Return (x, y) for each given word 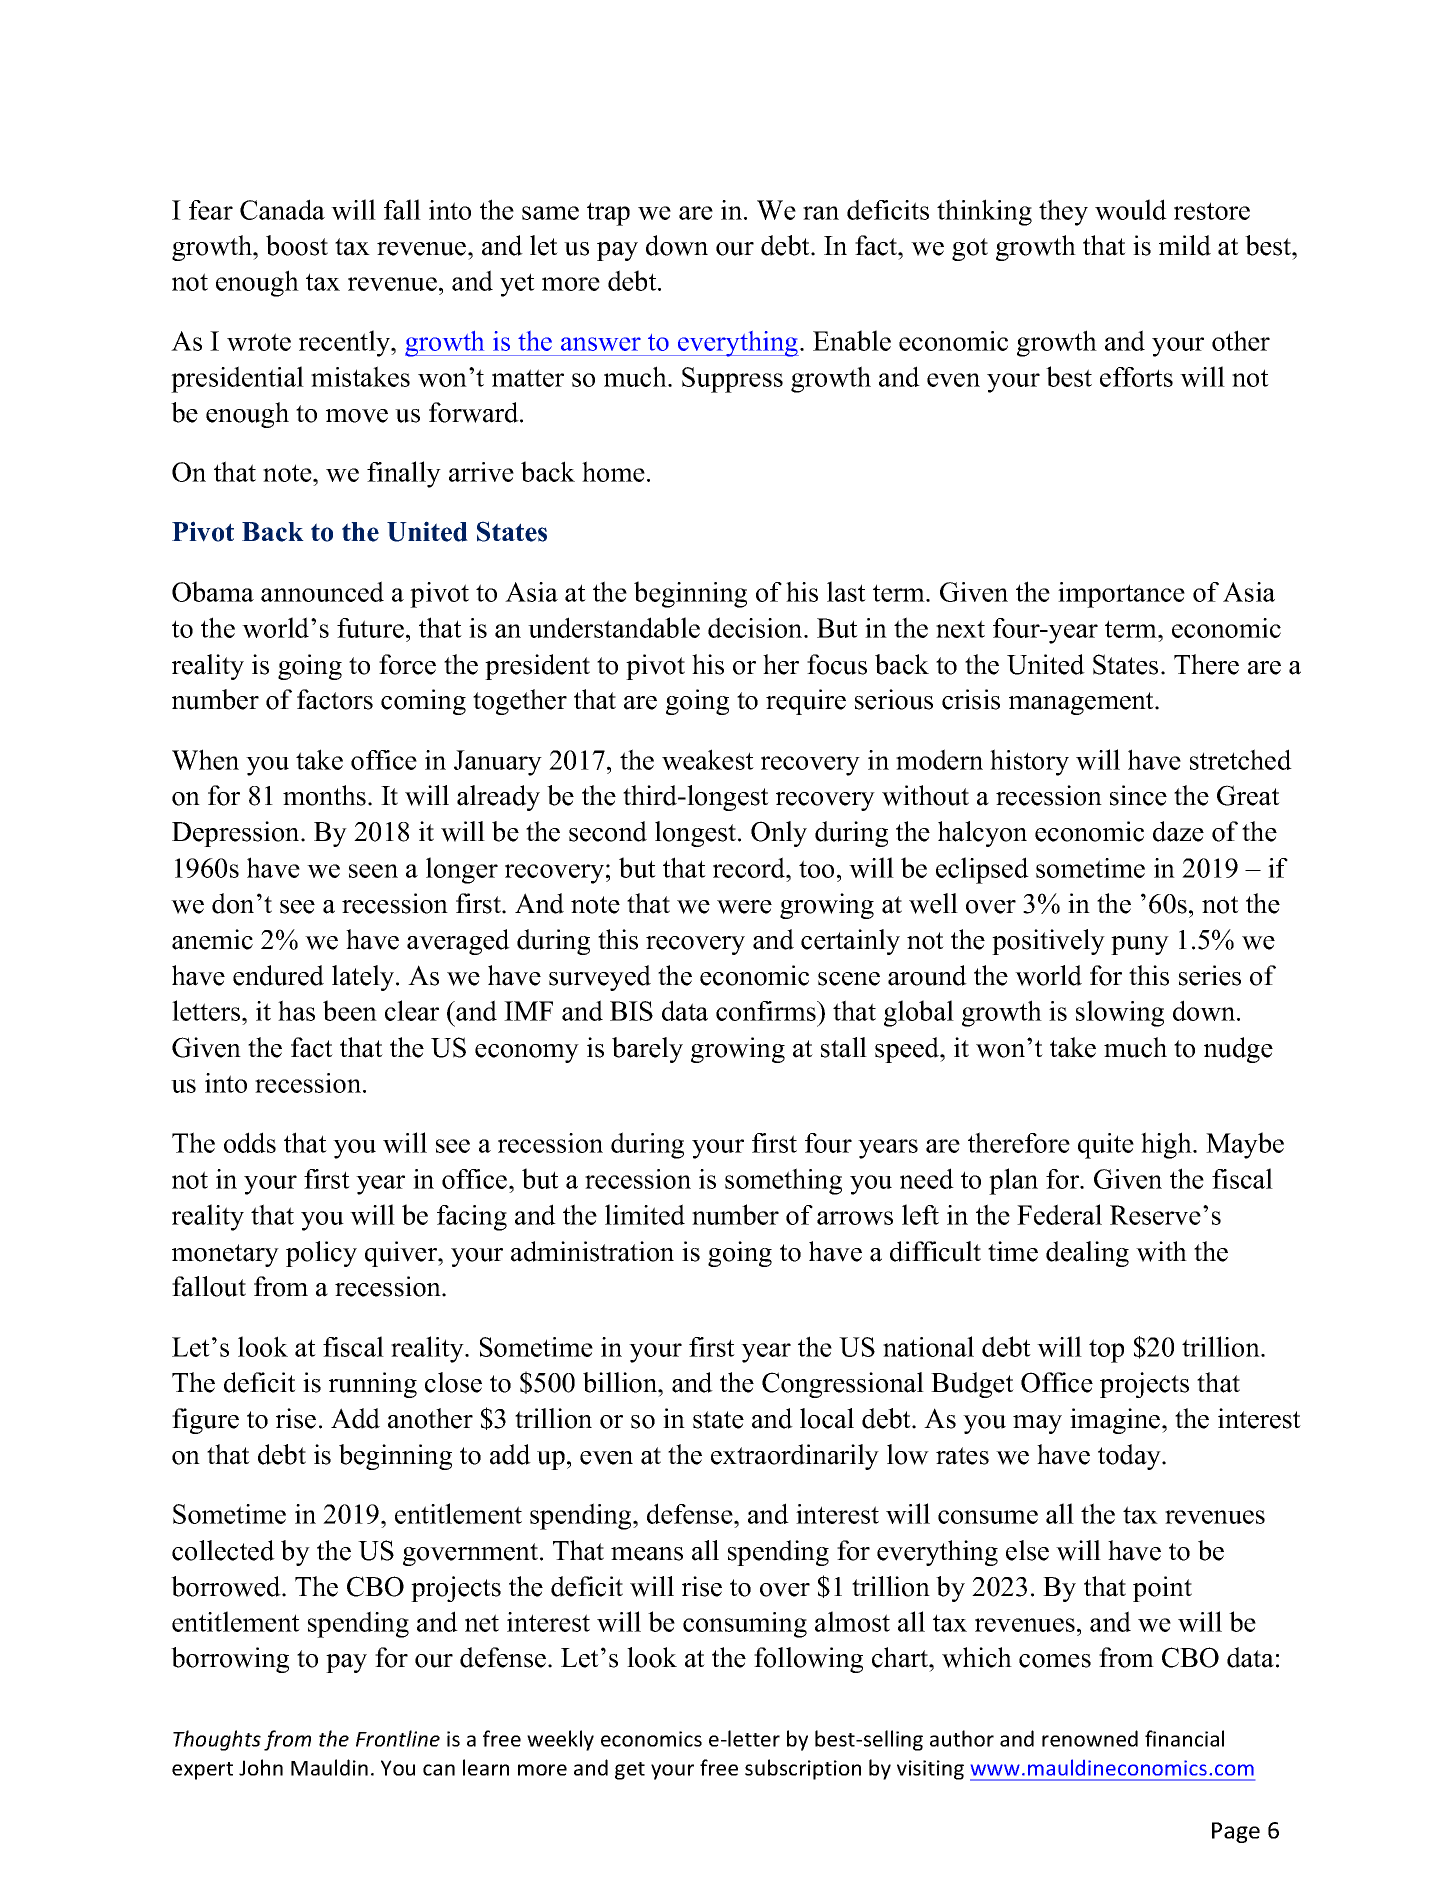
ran (821, 213)
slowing (1120, 1013)
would (1131, 209)
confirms (767, 1011)
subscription (803, 1769)
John (261, 1767)
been (350, 1010)
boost (297, 245)
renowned (1090, 1738)
